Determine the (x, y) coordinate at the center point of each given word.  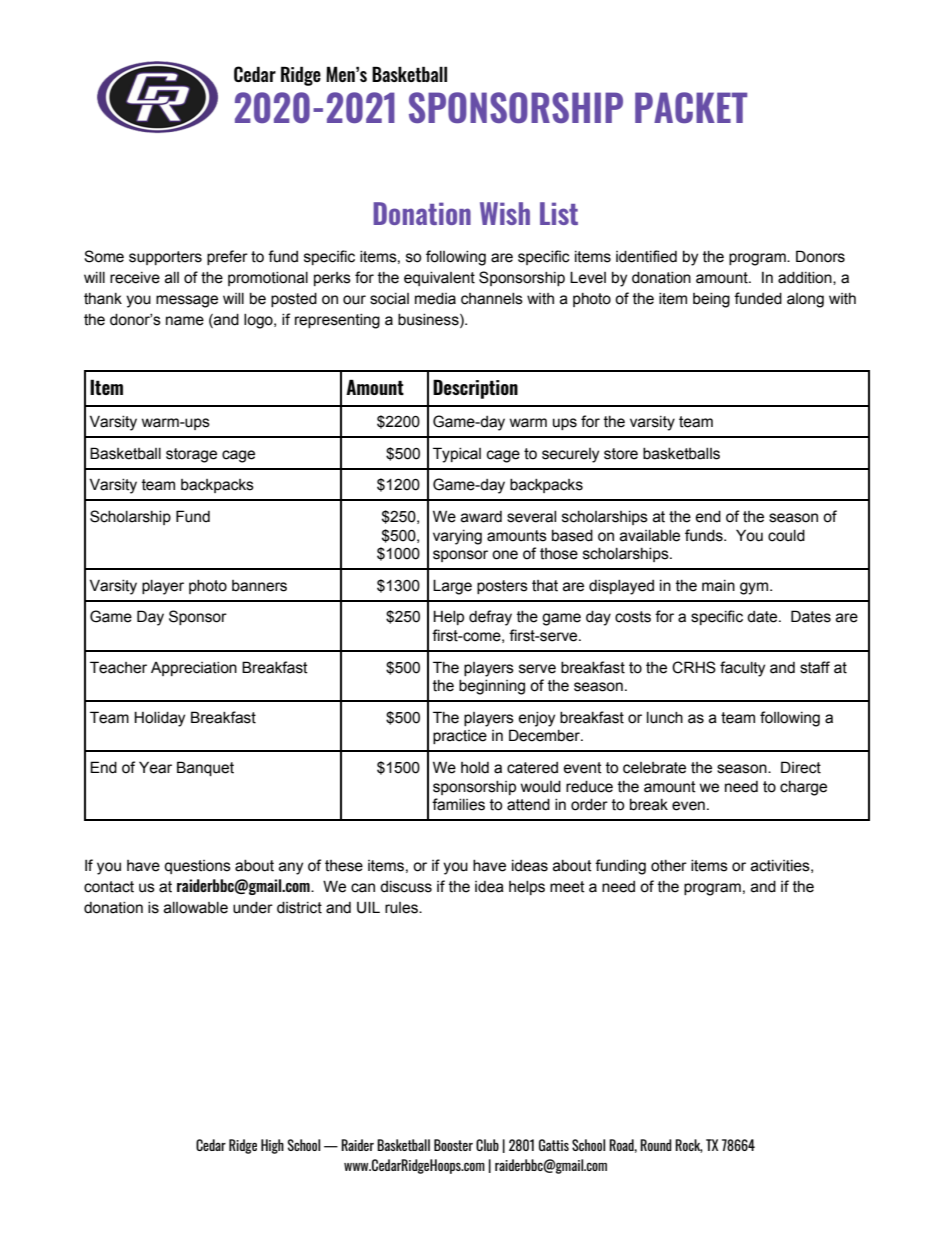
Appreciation (194, 669)
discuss (406, 887)
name (185, 321)
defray (490, 618)
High (272, 1146)
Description (475, 389)
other (669, 866)
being (711, 300)
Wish (505, 213)
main (718, 586)
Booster (453, 1145)
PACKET (691, 107)
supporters (165, 258)
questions (197, 867)
